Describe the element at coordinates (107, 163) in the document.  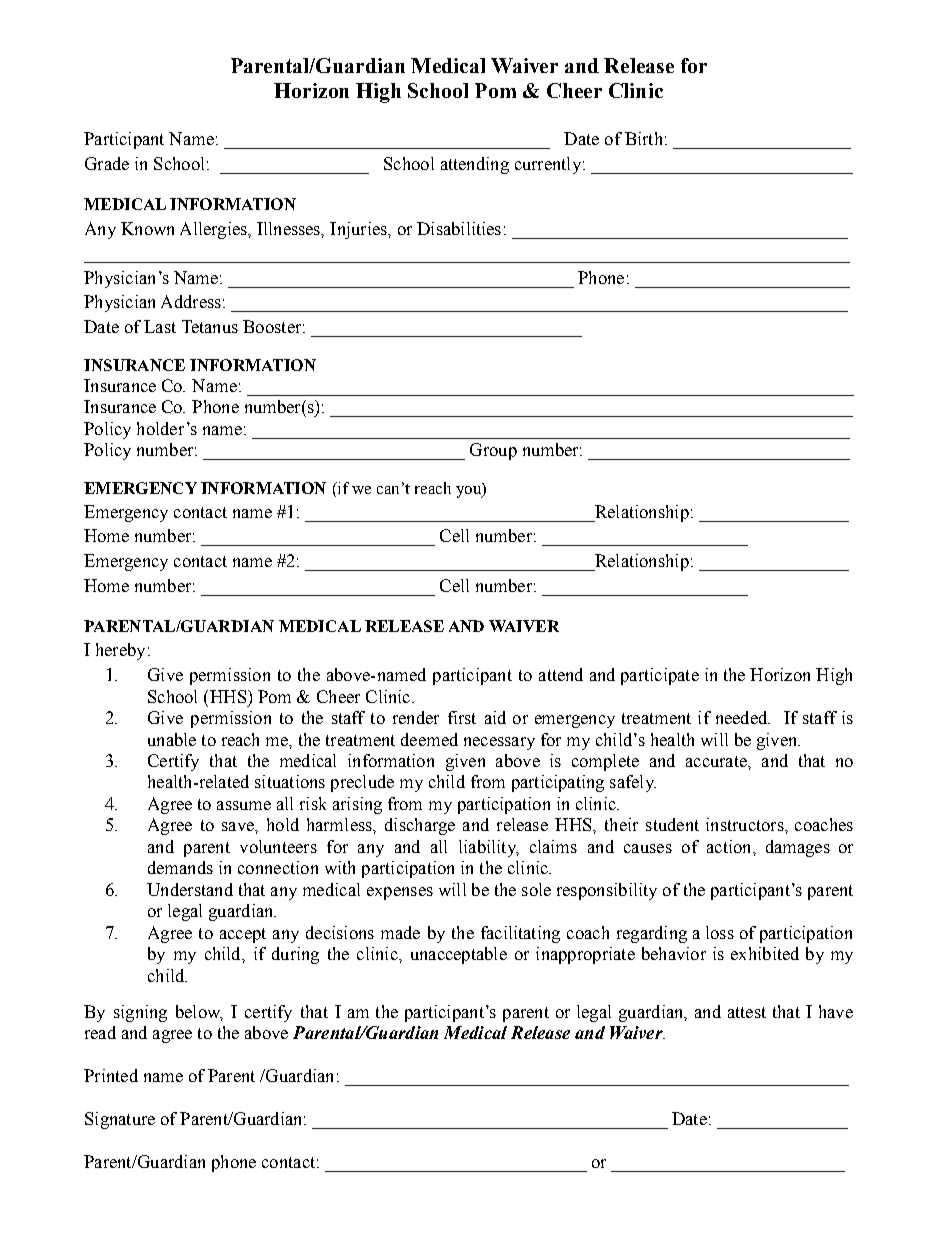
I see `Grade` at that location.
